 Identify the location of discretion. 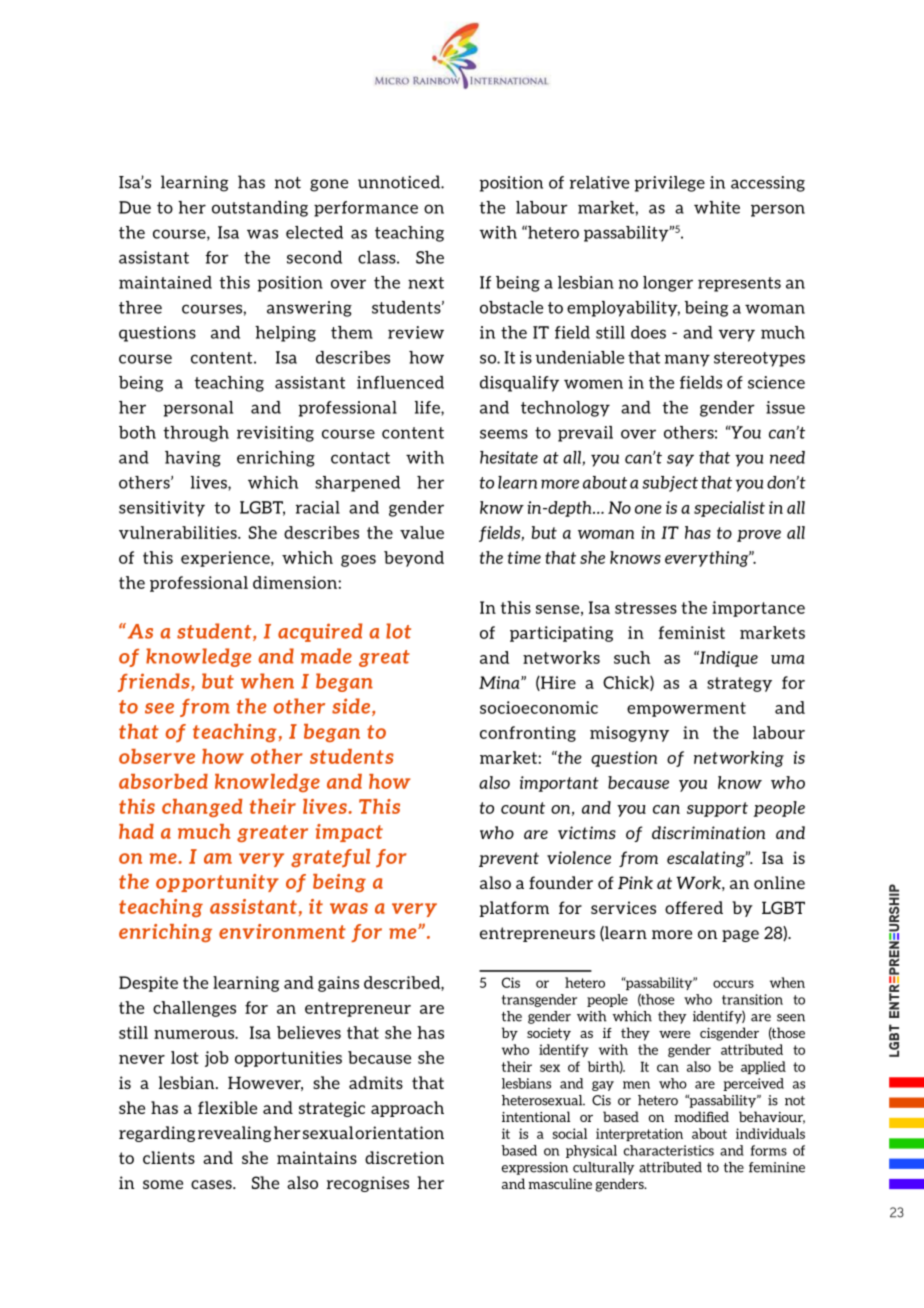
(404, 1157).
